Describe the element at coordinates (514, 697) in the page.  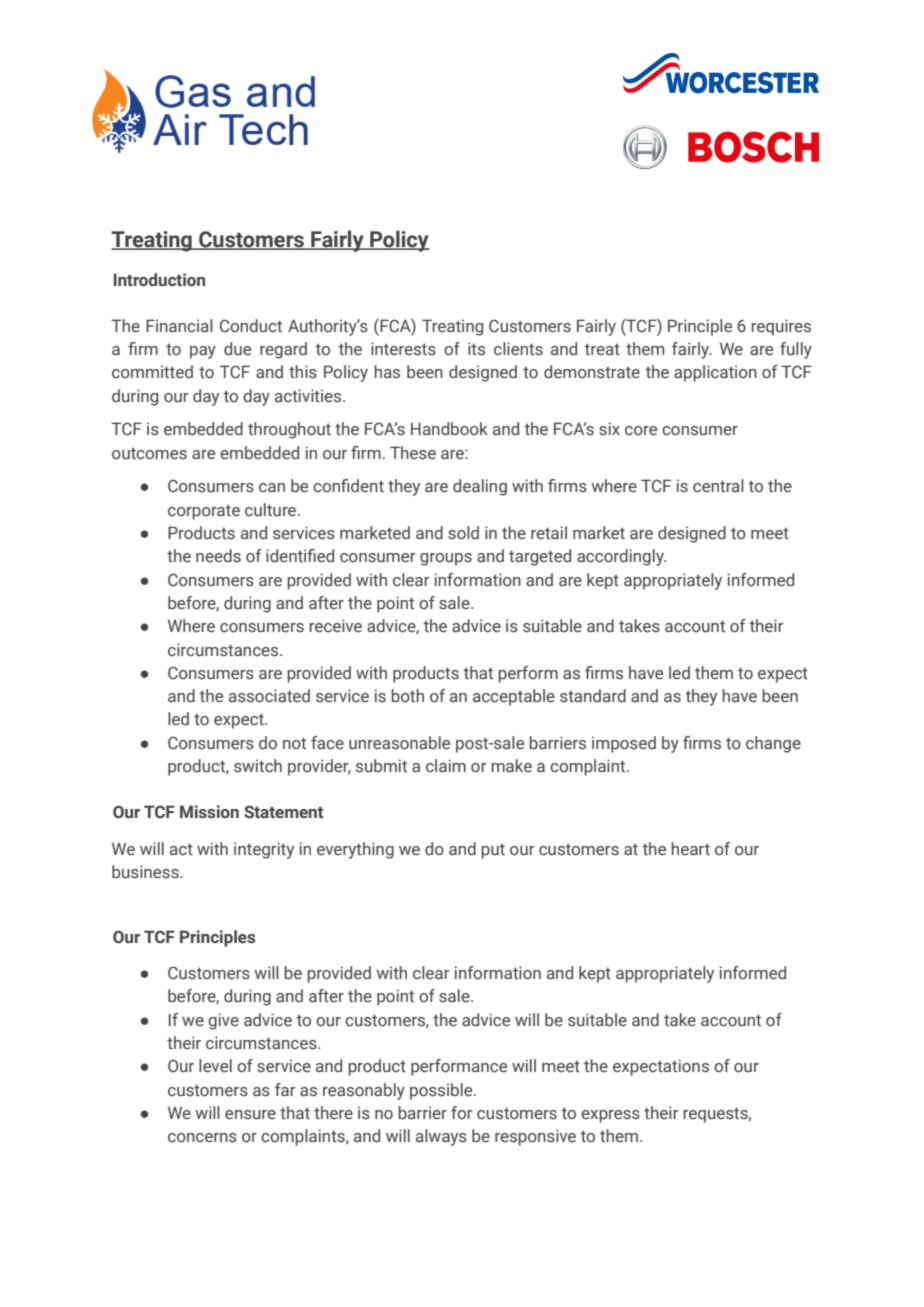
I see `acceptable` at that location.
